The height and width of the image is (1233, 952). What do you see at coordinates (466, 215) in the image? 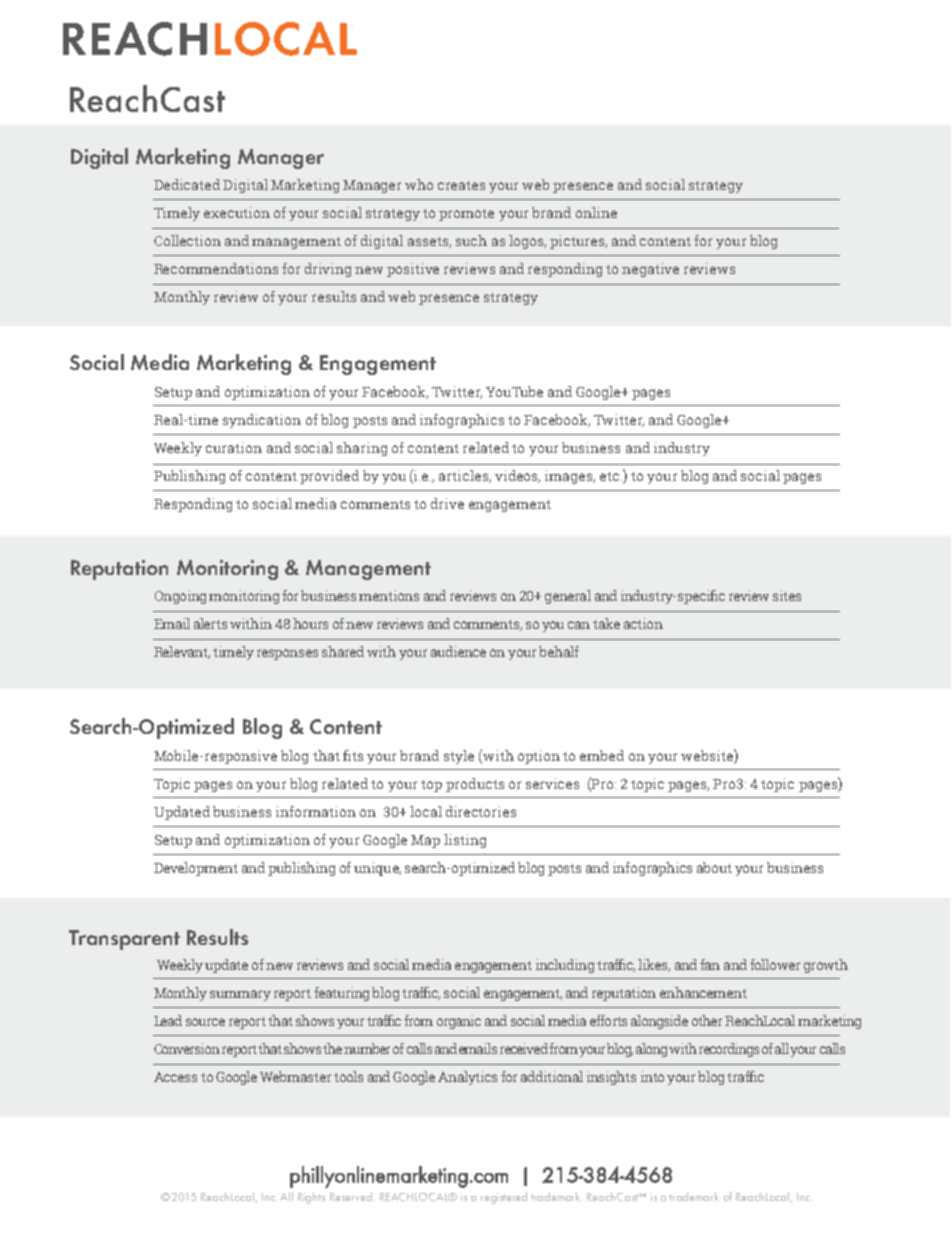
I see `promote` at bounding box center [466, 215].
